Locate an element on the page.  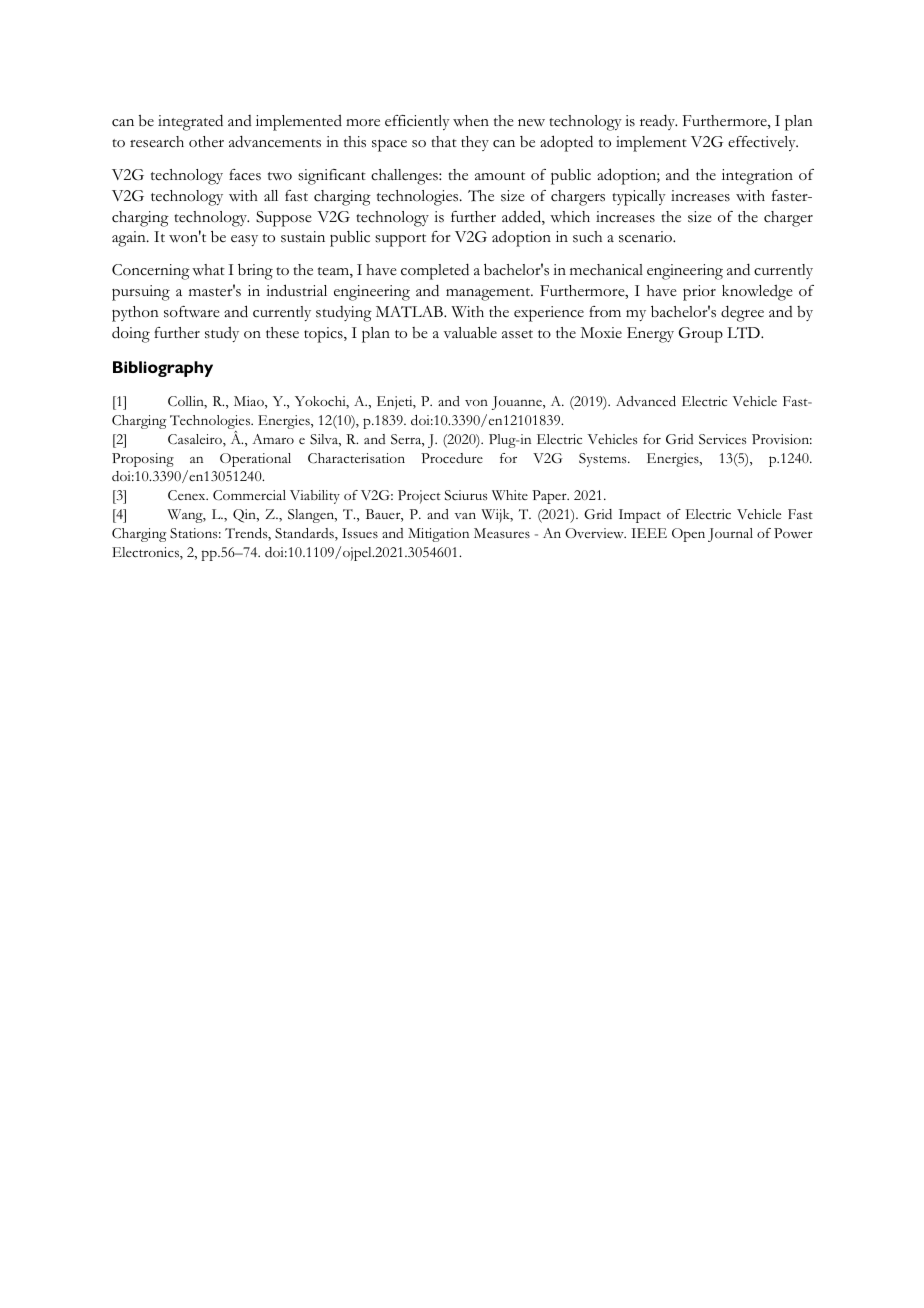
Commercial is located at coordinates (249, 495).
